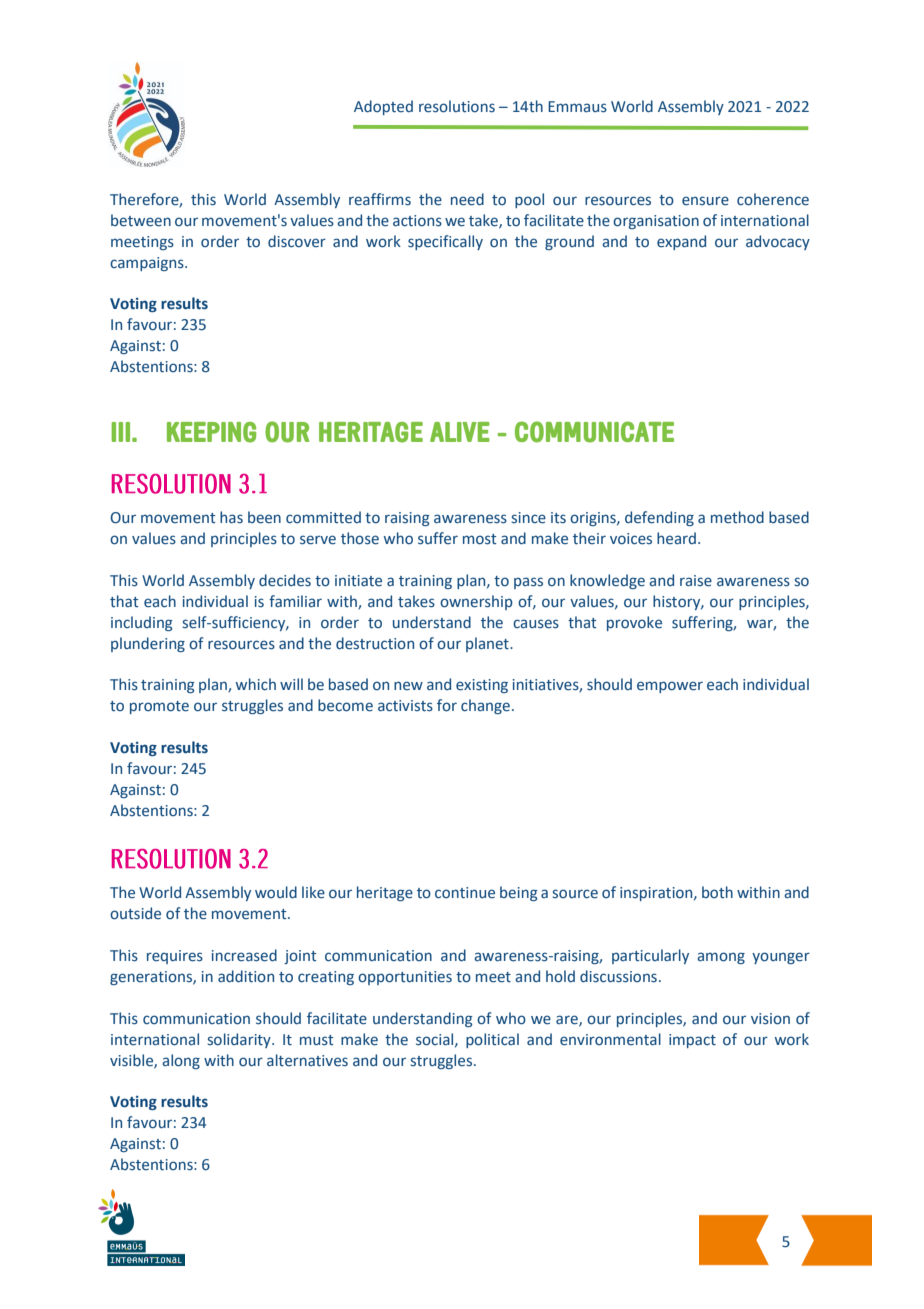 The height and width of the document is (1309, 924). I want to click on resolutions, so click(457, 106).
